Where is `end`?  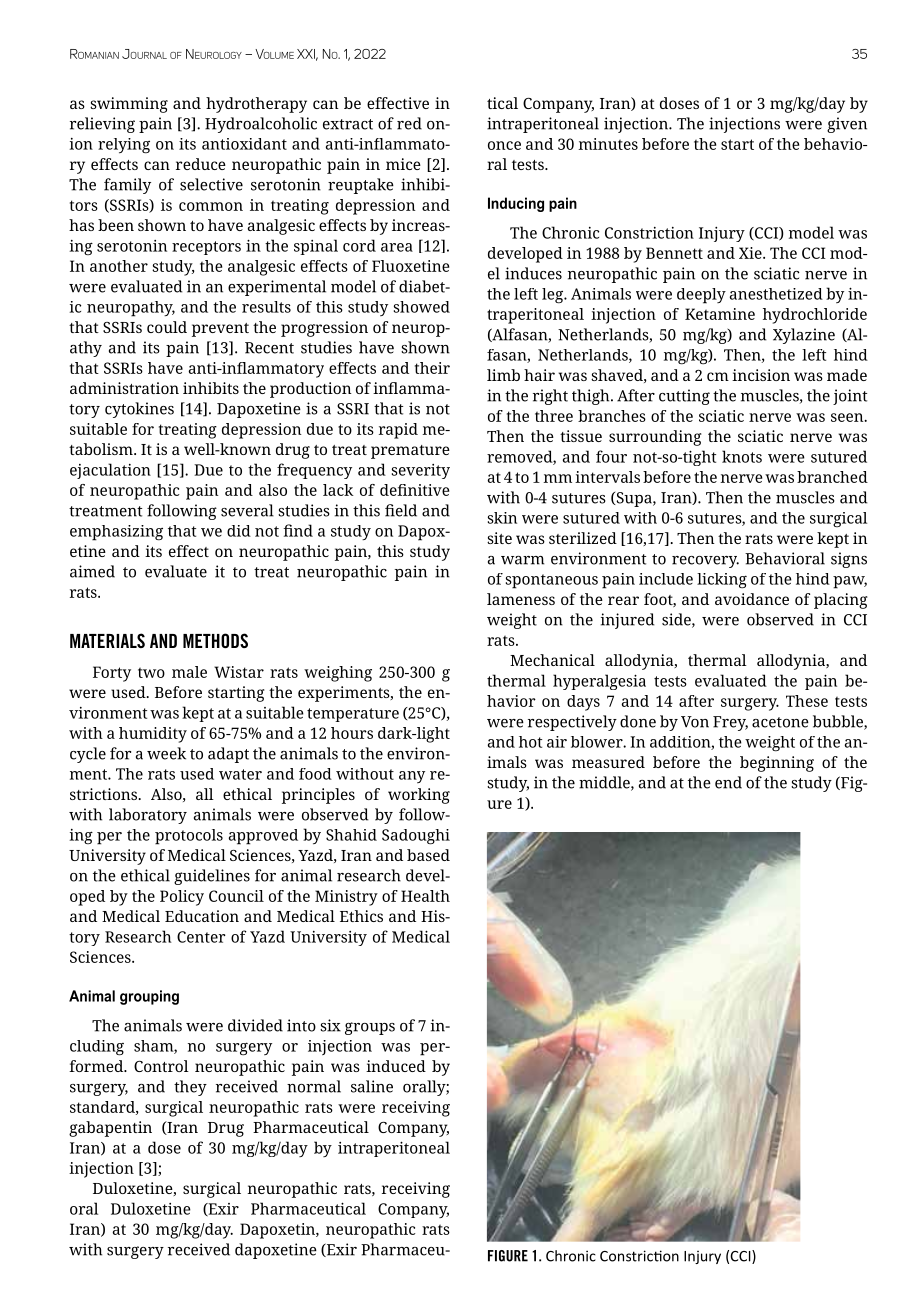
end is located at coordinates (728, 782).
